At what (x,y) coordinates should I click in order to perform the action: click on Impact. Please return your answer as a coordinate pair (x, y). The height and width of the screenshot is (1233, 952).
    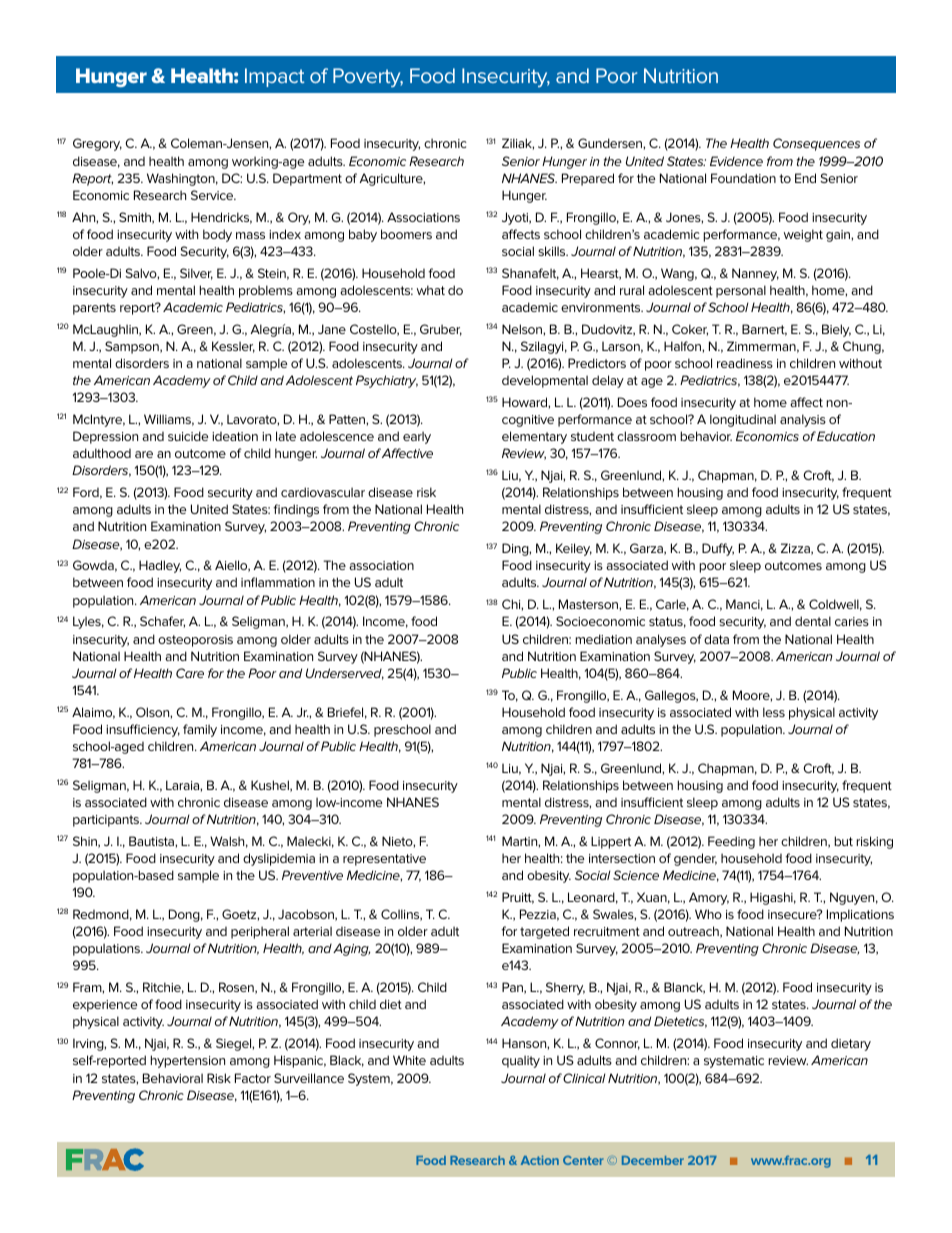
    Looking at the image, I should click on (274, 77).
